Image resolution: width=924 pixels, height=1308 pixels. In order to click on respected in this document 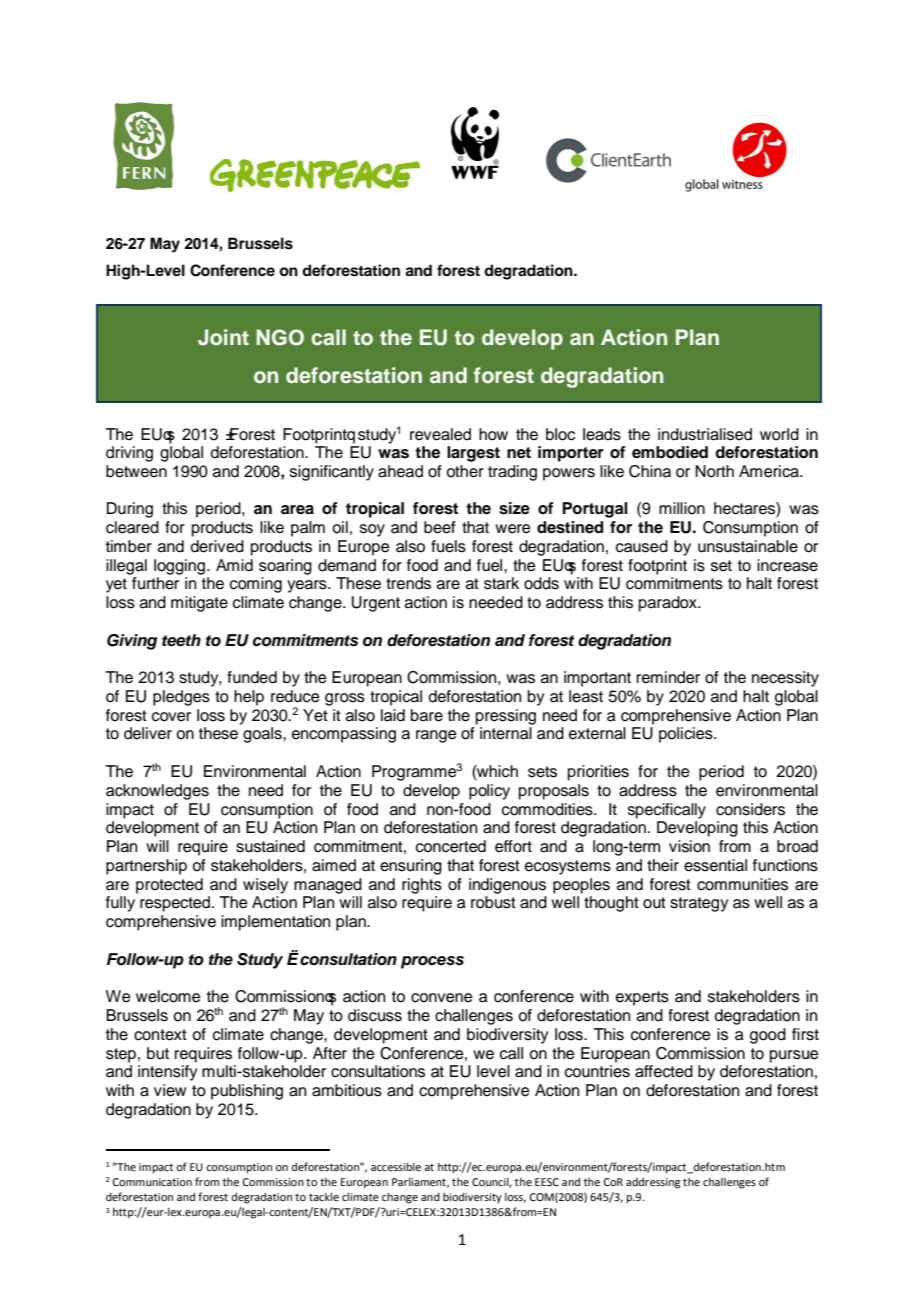, I will do `click(176, 904)`.
